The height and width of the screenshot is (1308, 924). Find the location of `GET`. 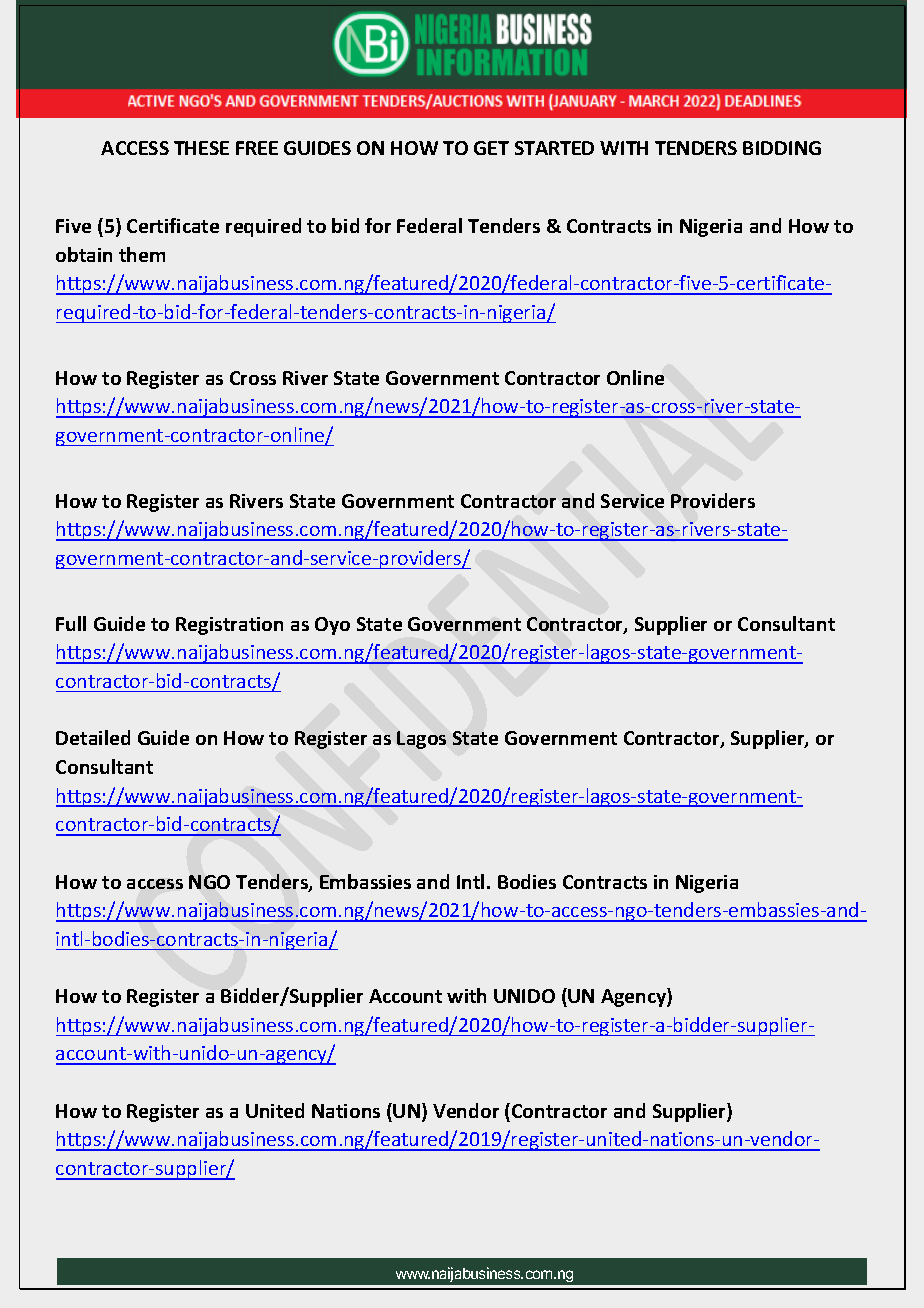

GET is located at coordinates (491, 148).
